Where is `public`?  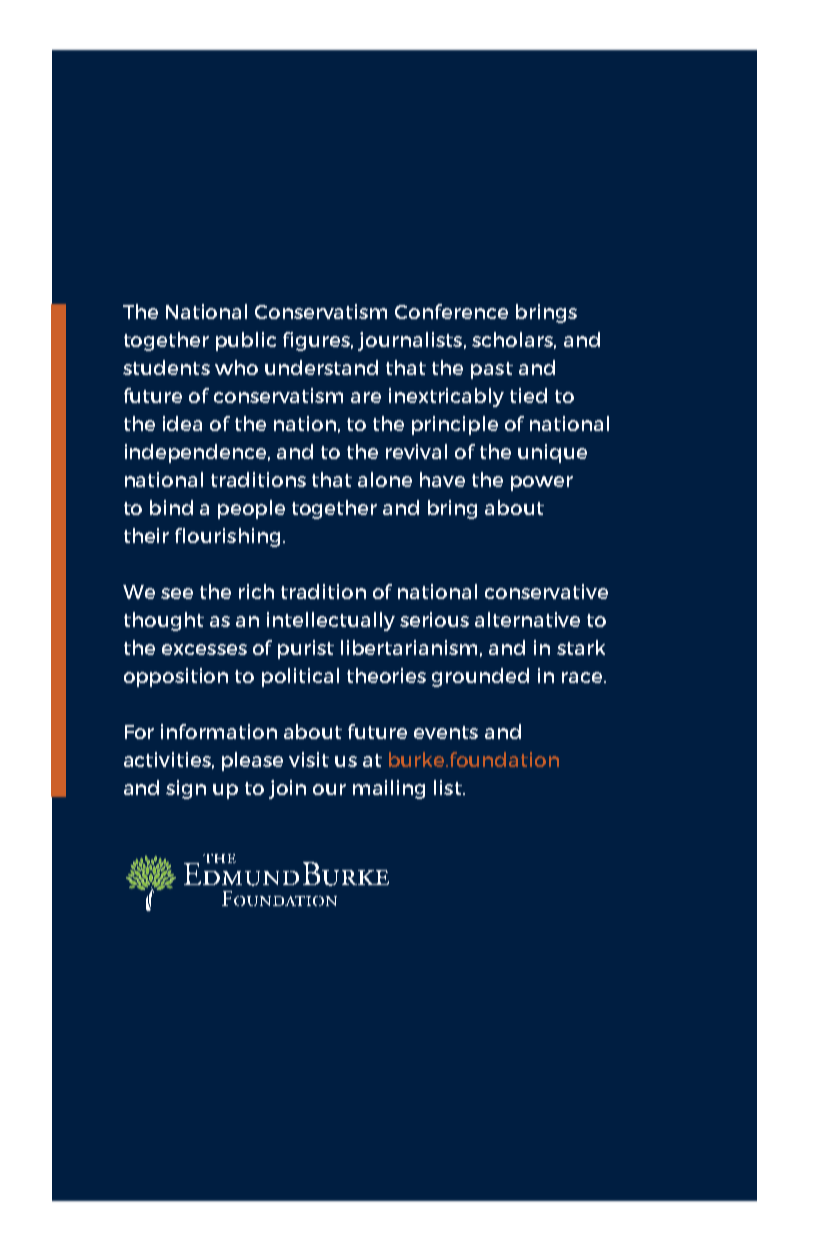 public is located at coordinates (246, 341).
